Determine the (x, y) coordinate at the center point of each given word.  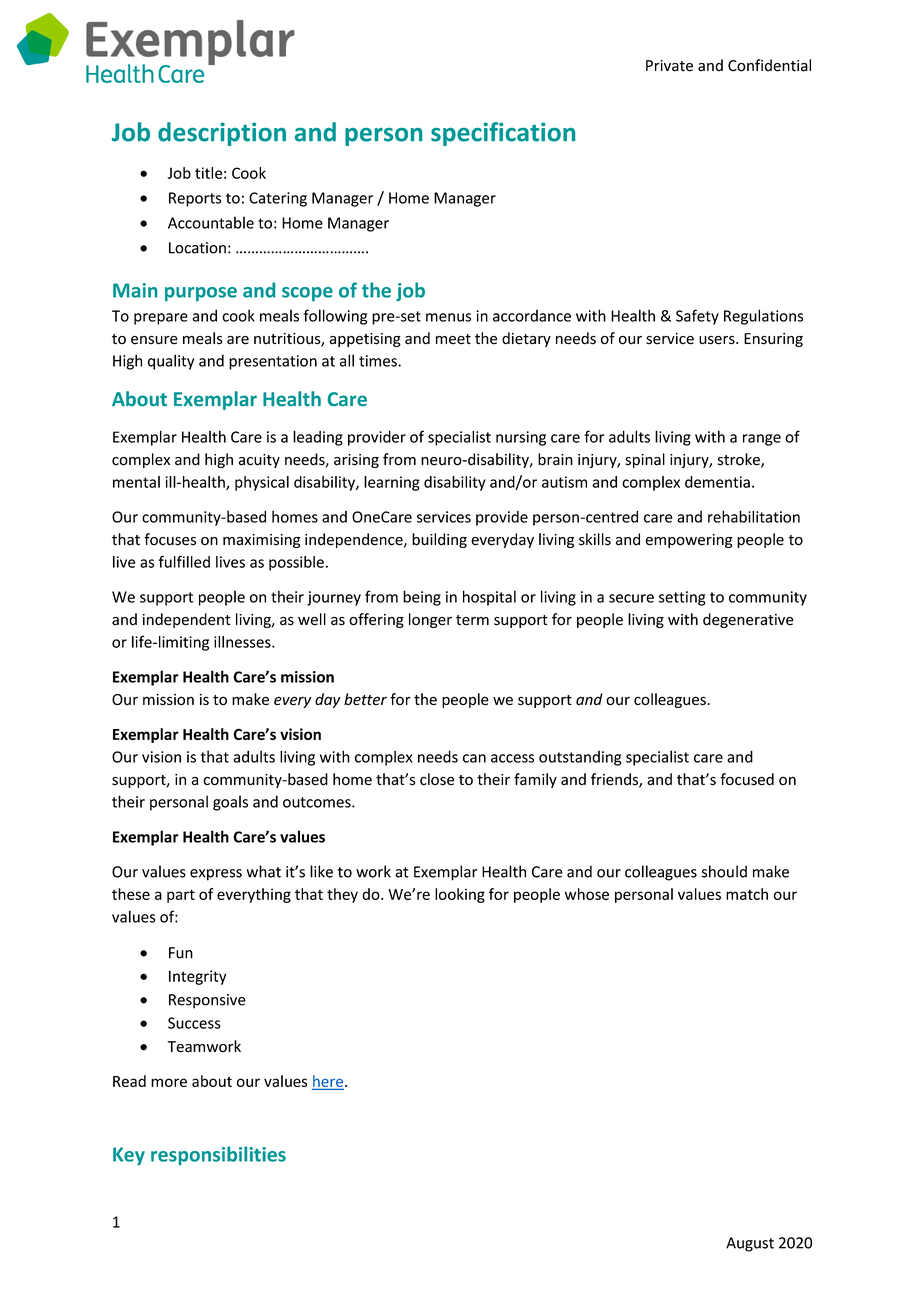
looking (460, 895)
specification (503, 134)
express (216, 875)
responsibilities (218, 1155)
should (724, 871)
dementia (717, 482)
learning (392, 483)
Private (669, 66)
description (222, 134)
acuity (259, 461)
